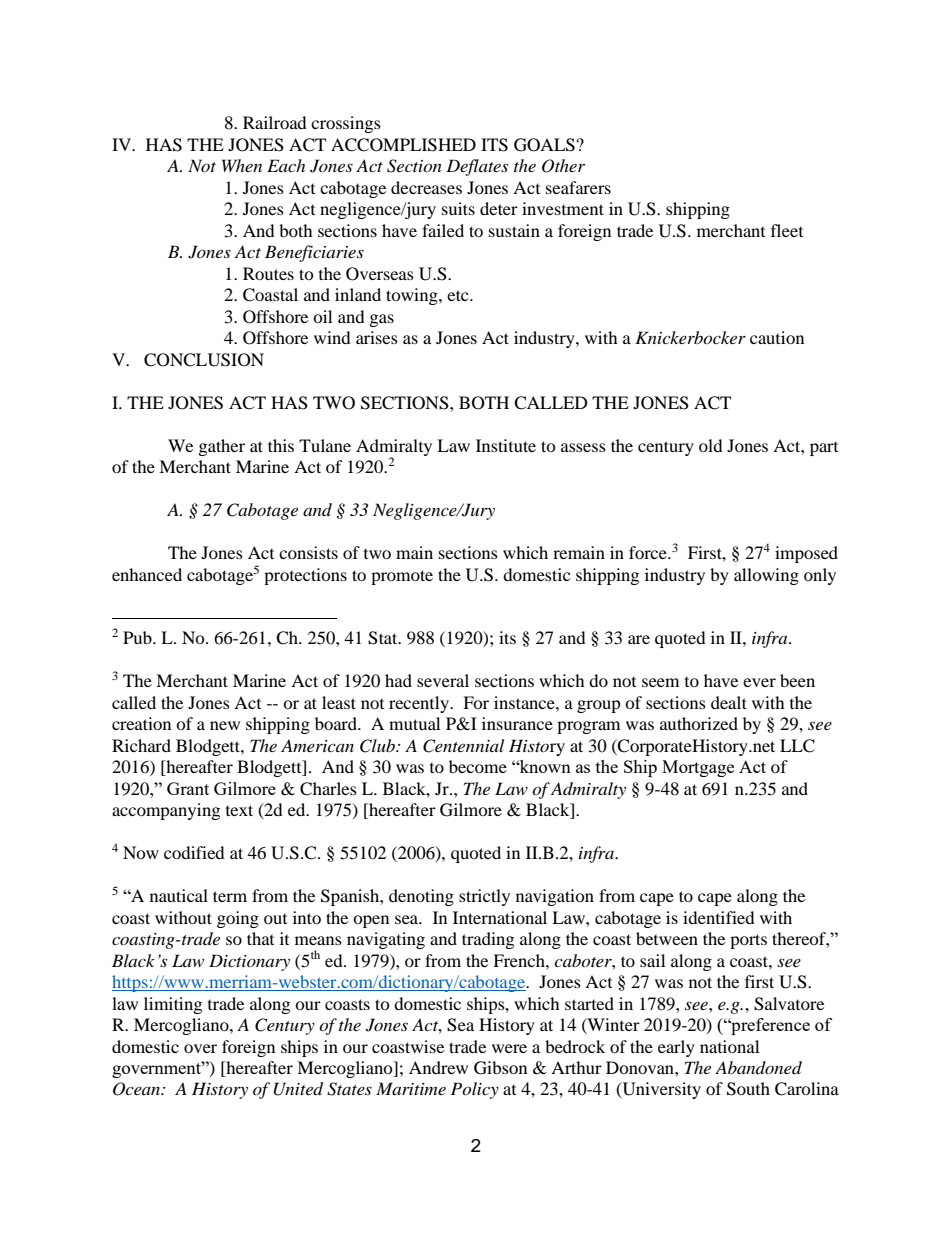 This page has width=952, height=1233. Describe the element at coordinates (402, 577) in the page. I see `promote` at that location.
